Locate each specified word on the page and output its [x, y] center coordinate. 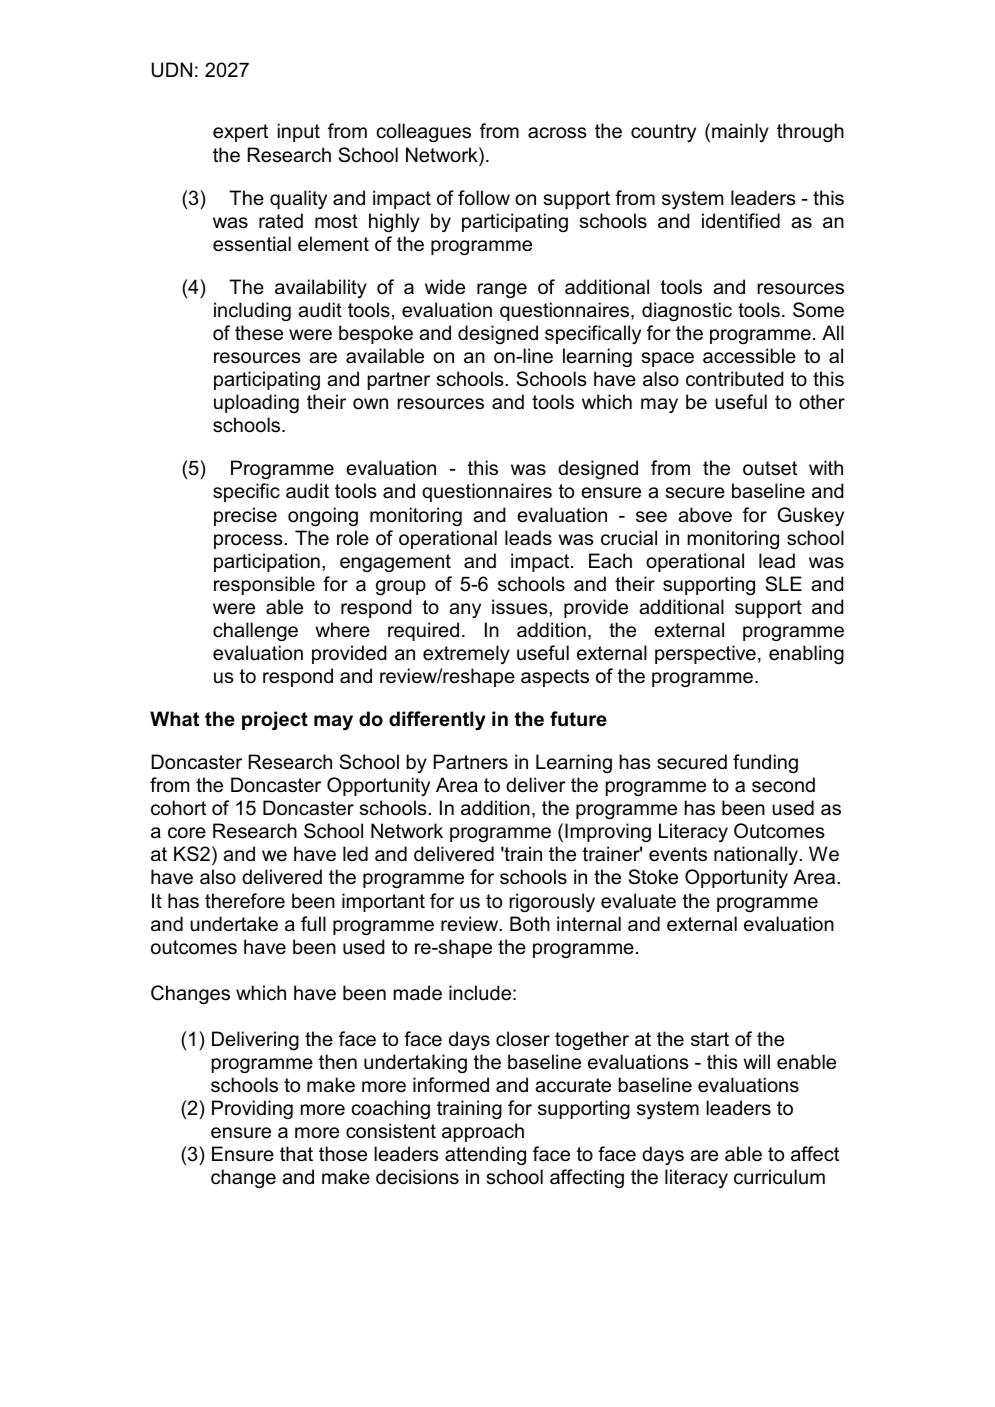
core [187, 833]
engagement [395, 563]
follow [484, 198]
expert [240, 133]
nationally [757, 855]
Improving [608, 832]
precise [245, 516]
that [296, 1154]
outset [770, 468]
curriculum [779, 1177]
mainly [740, 132]
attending [485, 1155]
